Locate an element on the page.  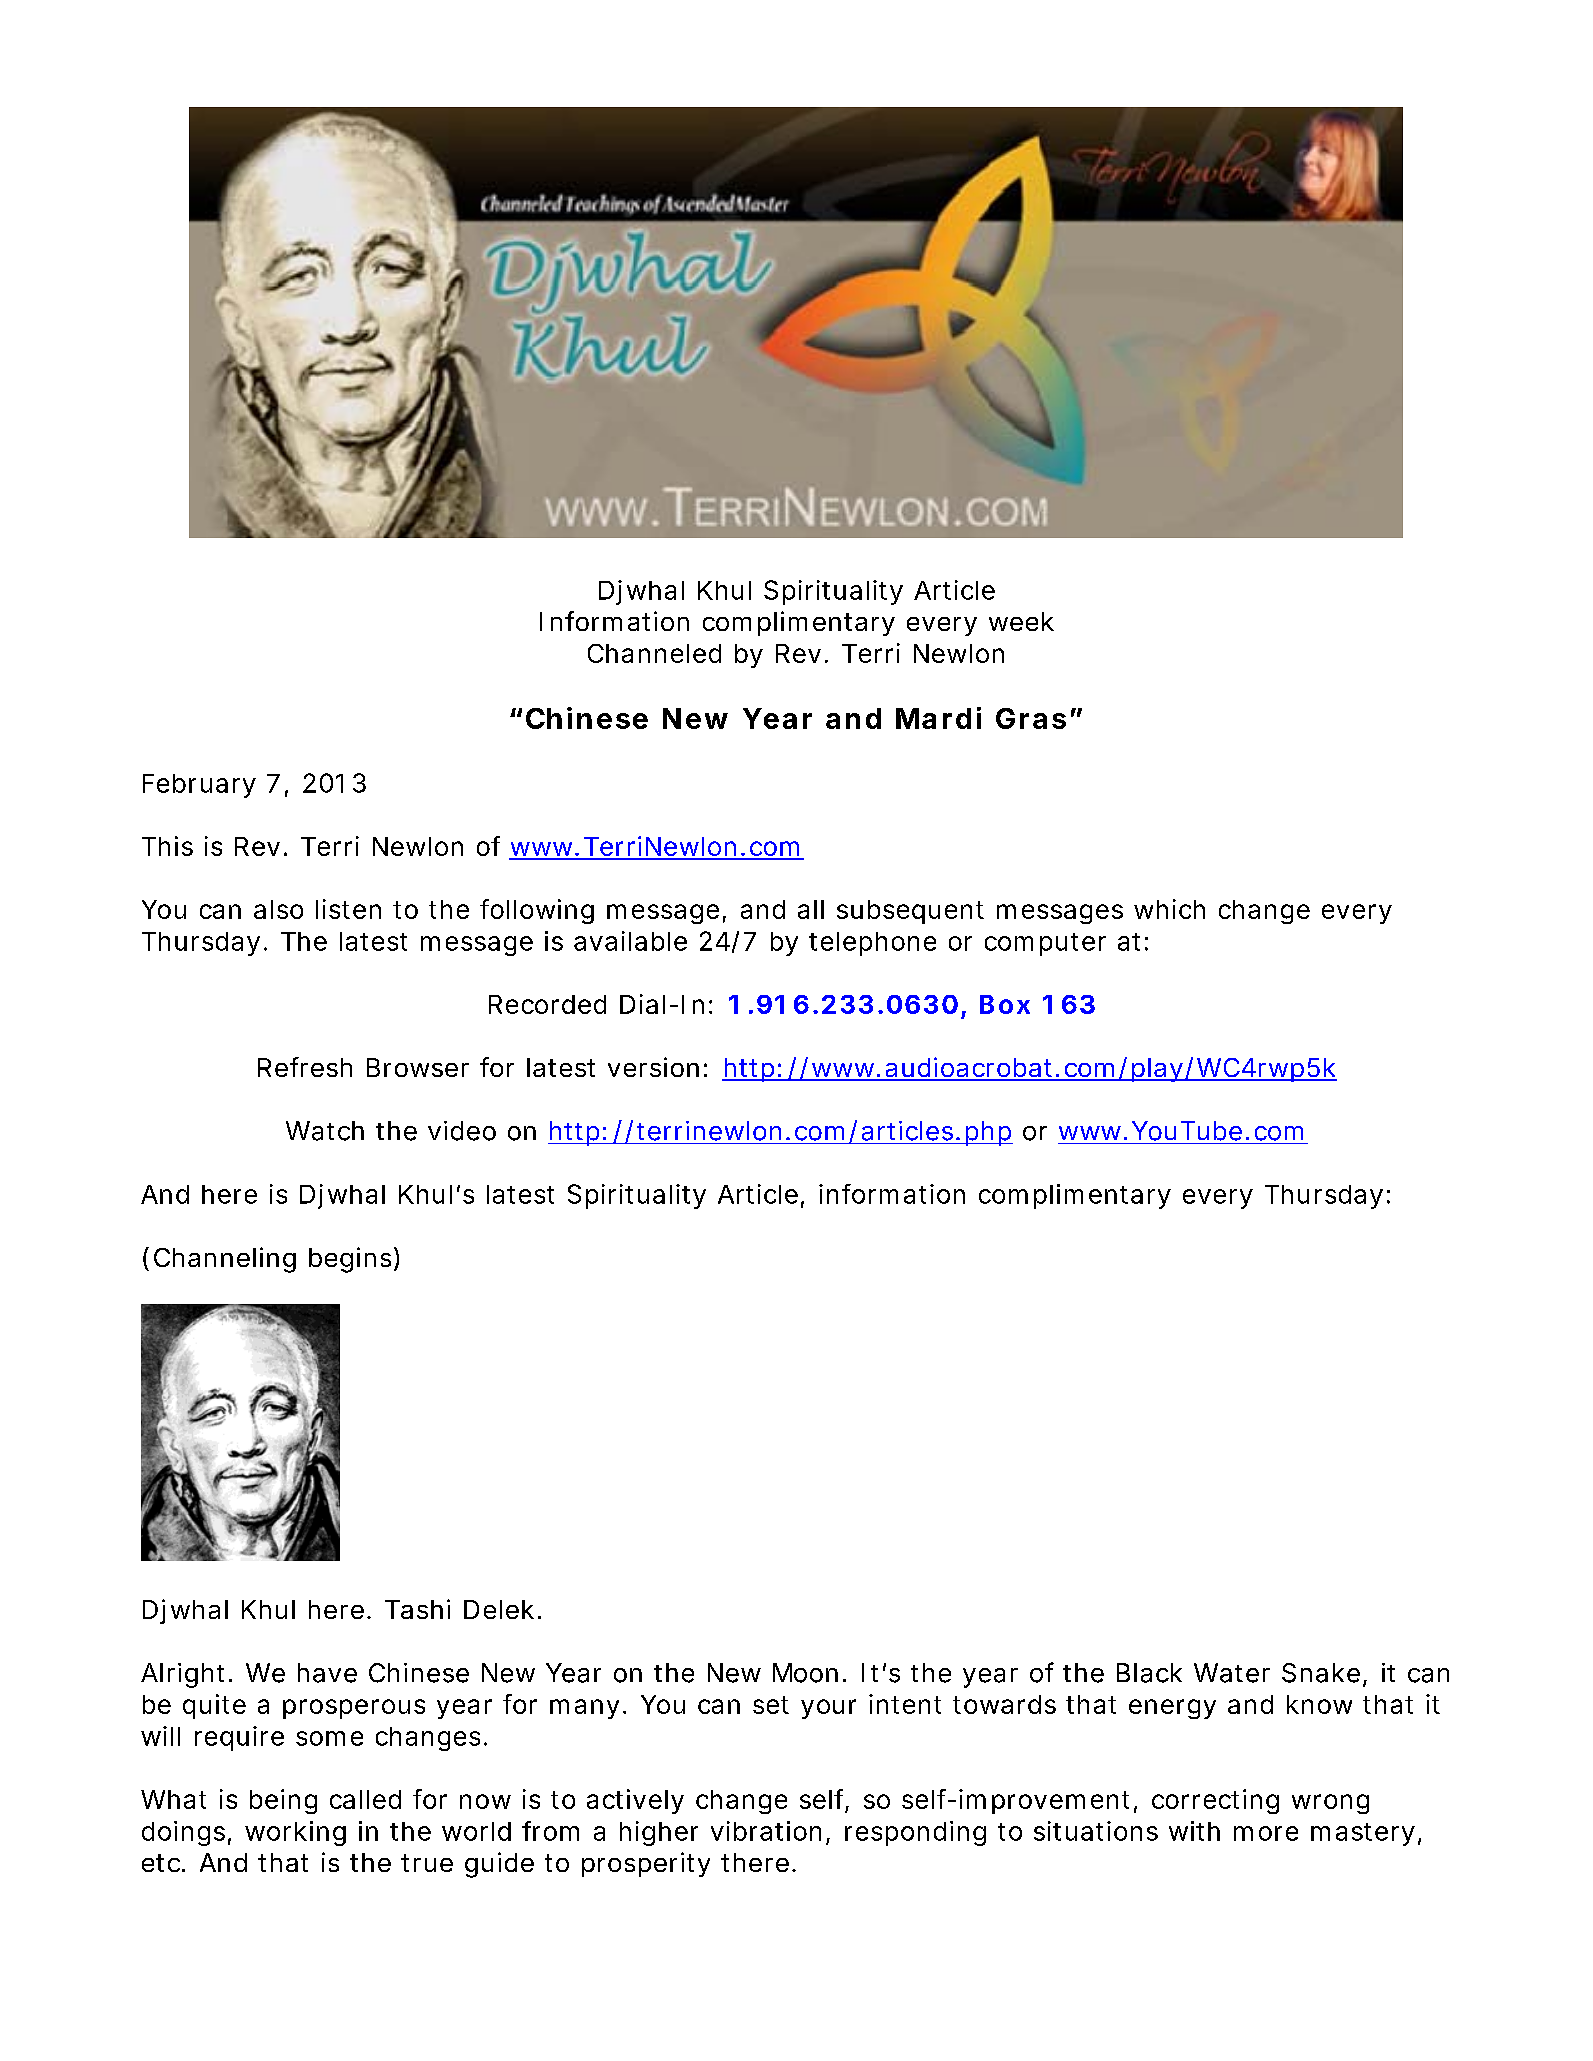
week is located at coordinates (1021, 621).
